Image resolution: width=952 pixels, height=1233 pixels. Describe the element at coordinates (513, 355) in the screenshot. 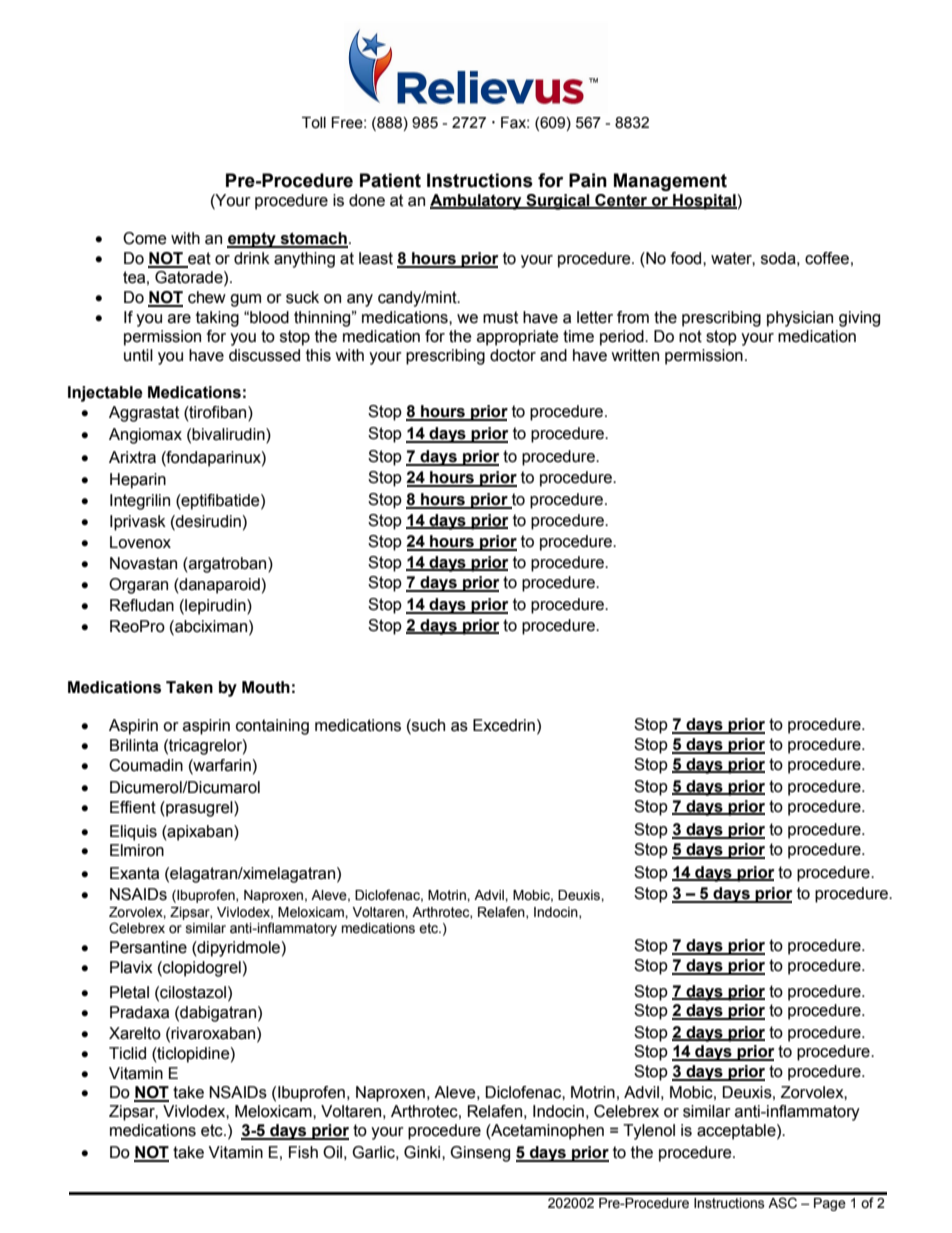

I see `doctor` at that location.
